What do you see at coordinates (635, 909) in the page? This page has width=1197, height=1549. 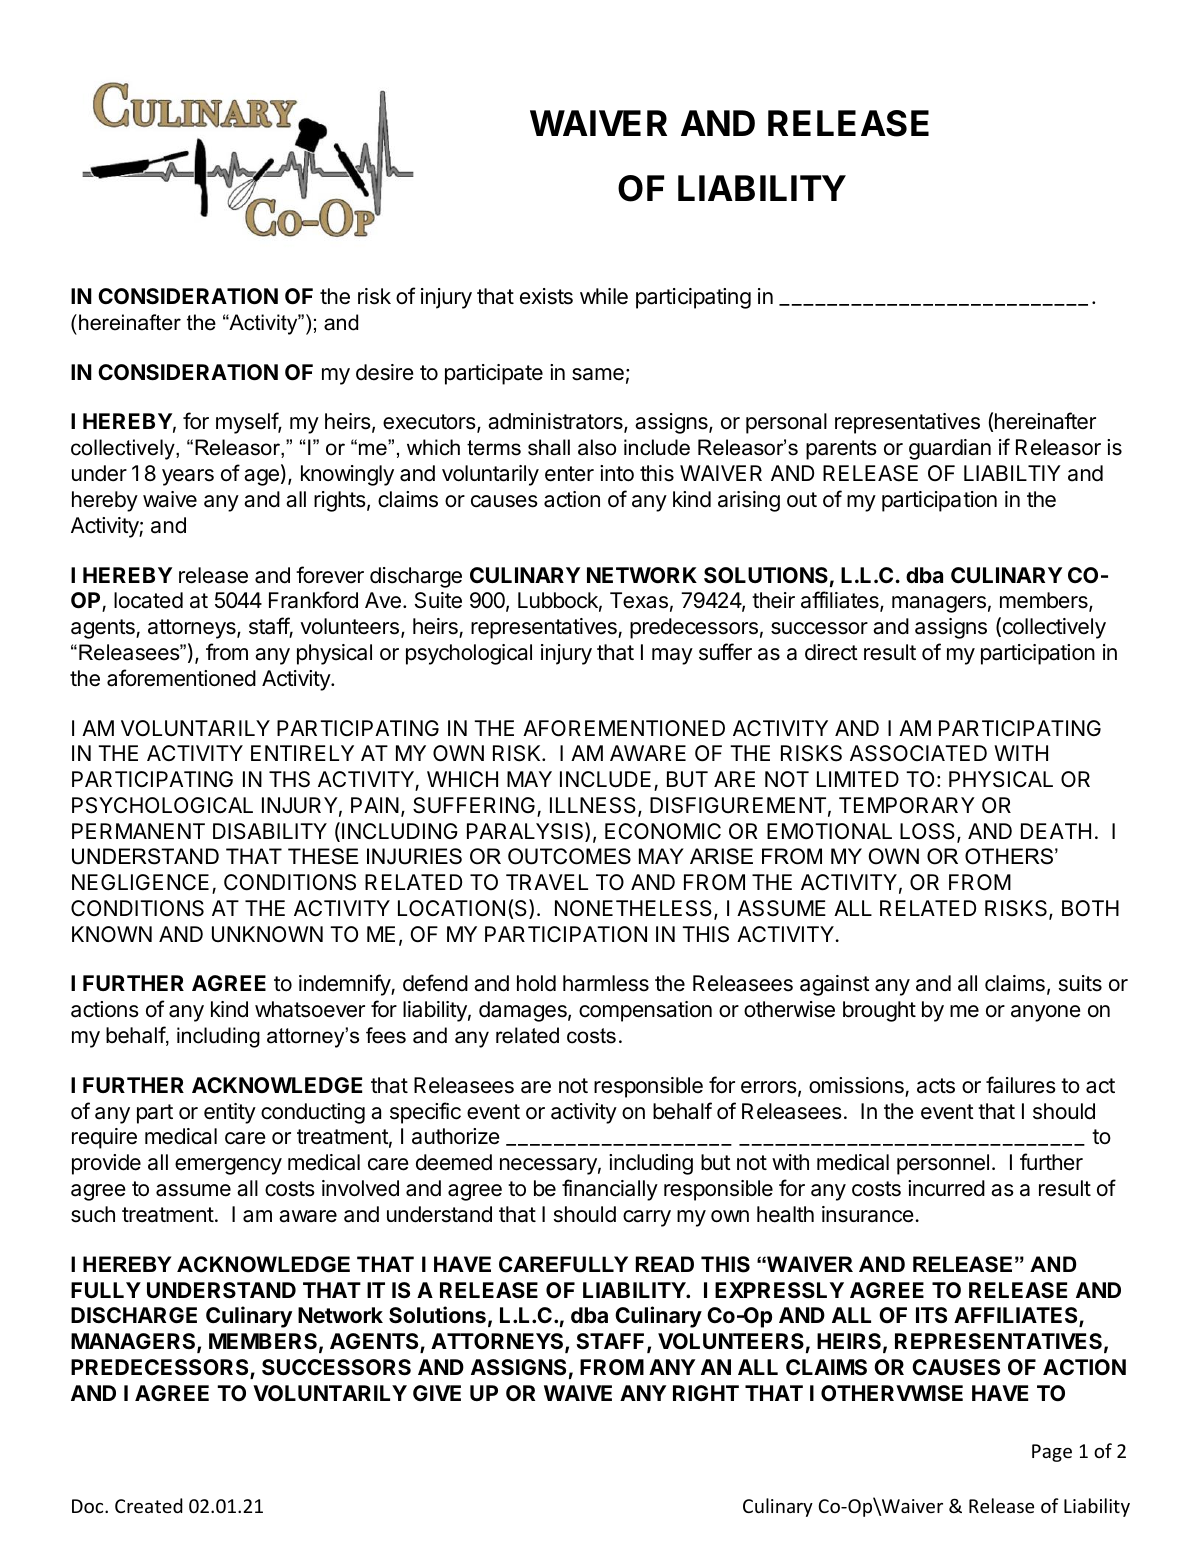 I see `NONETHELESS` at bounding box center [635, 909].
